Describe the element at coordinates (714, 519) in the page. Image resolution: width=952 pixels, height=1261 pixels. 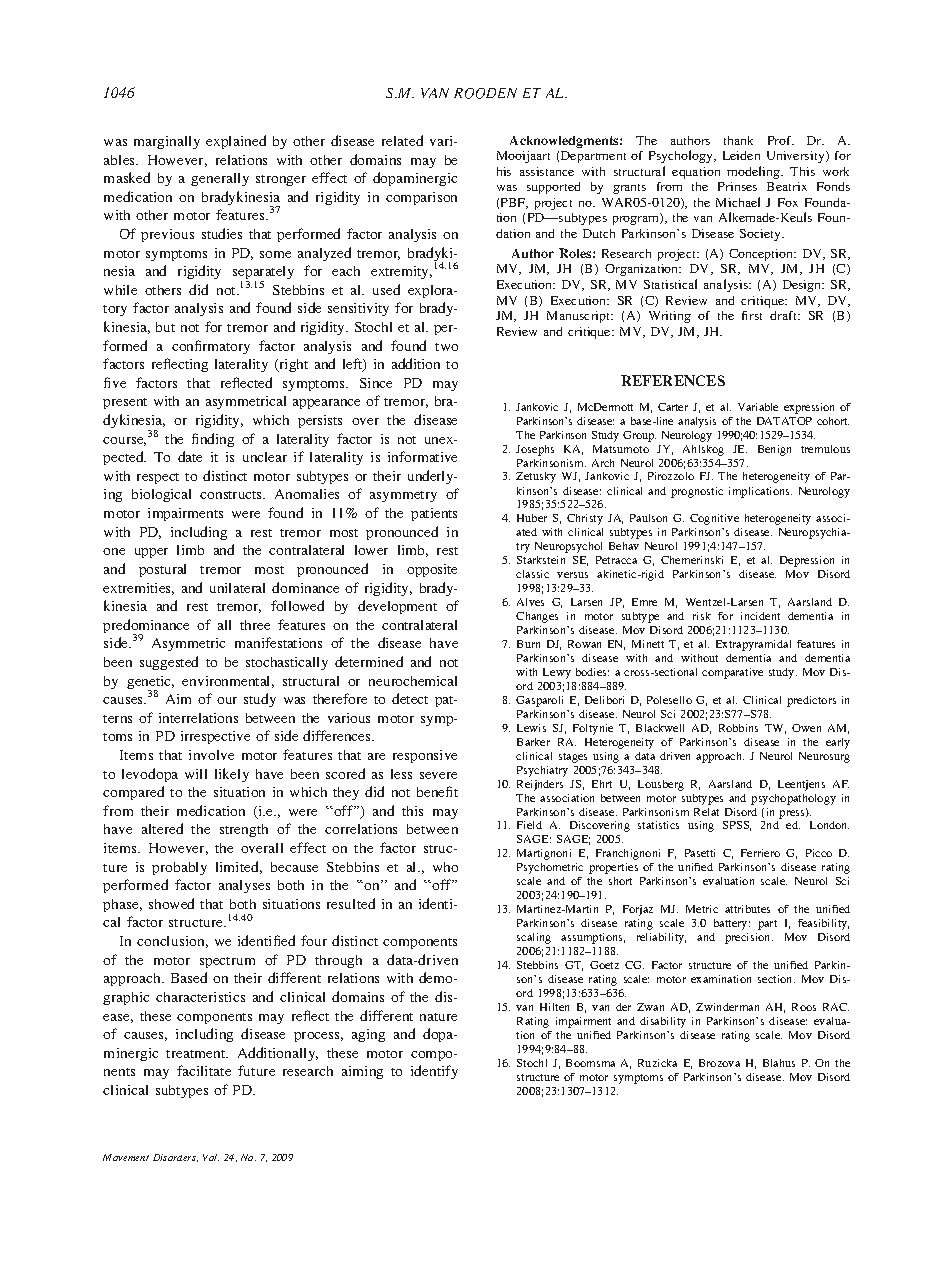
I see `Cognitive` at that location.
